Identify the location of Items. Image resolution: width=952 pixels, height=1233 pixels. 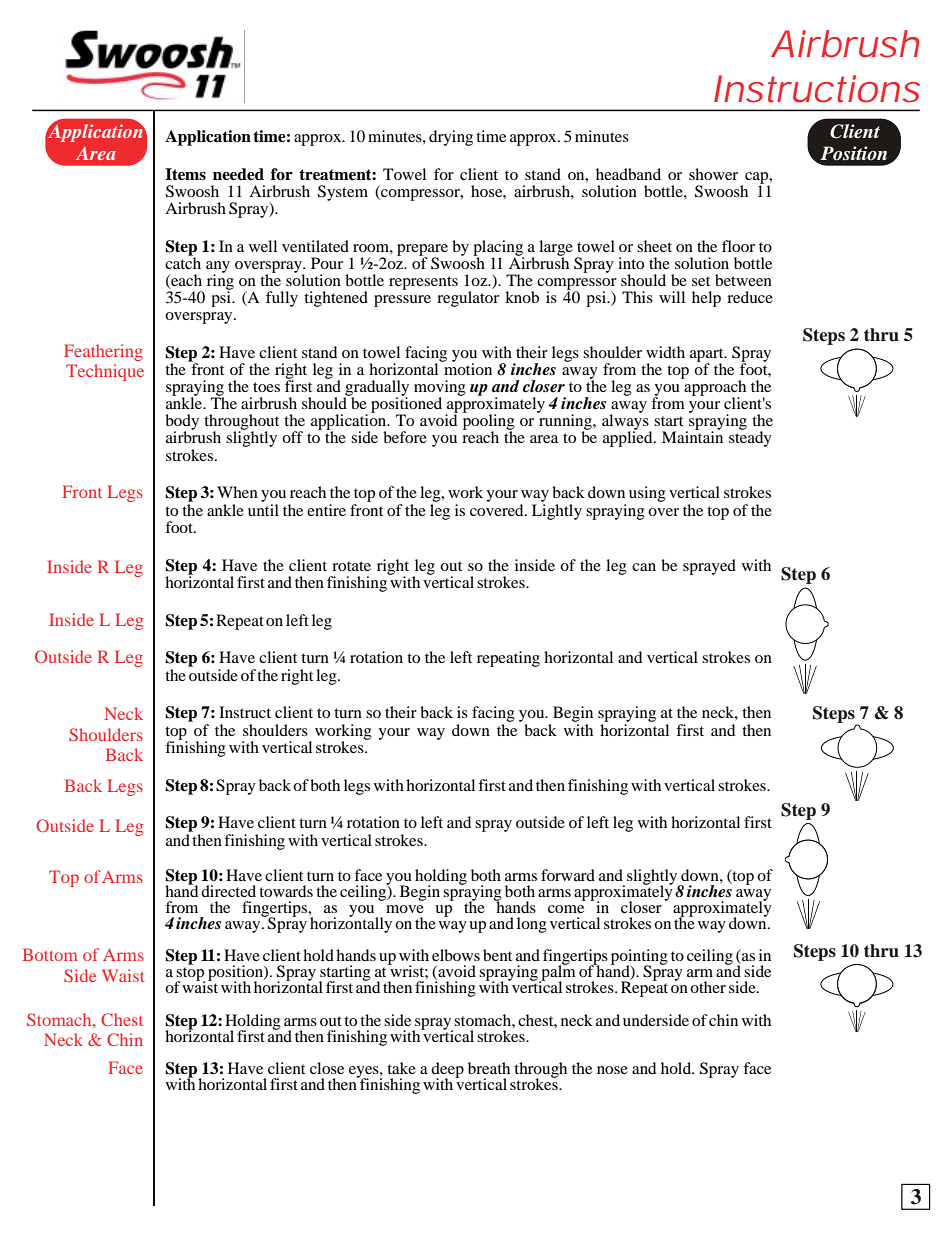
(185, 174).
